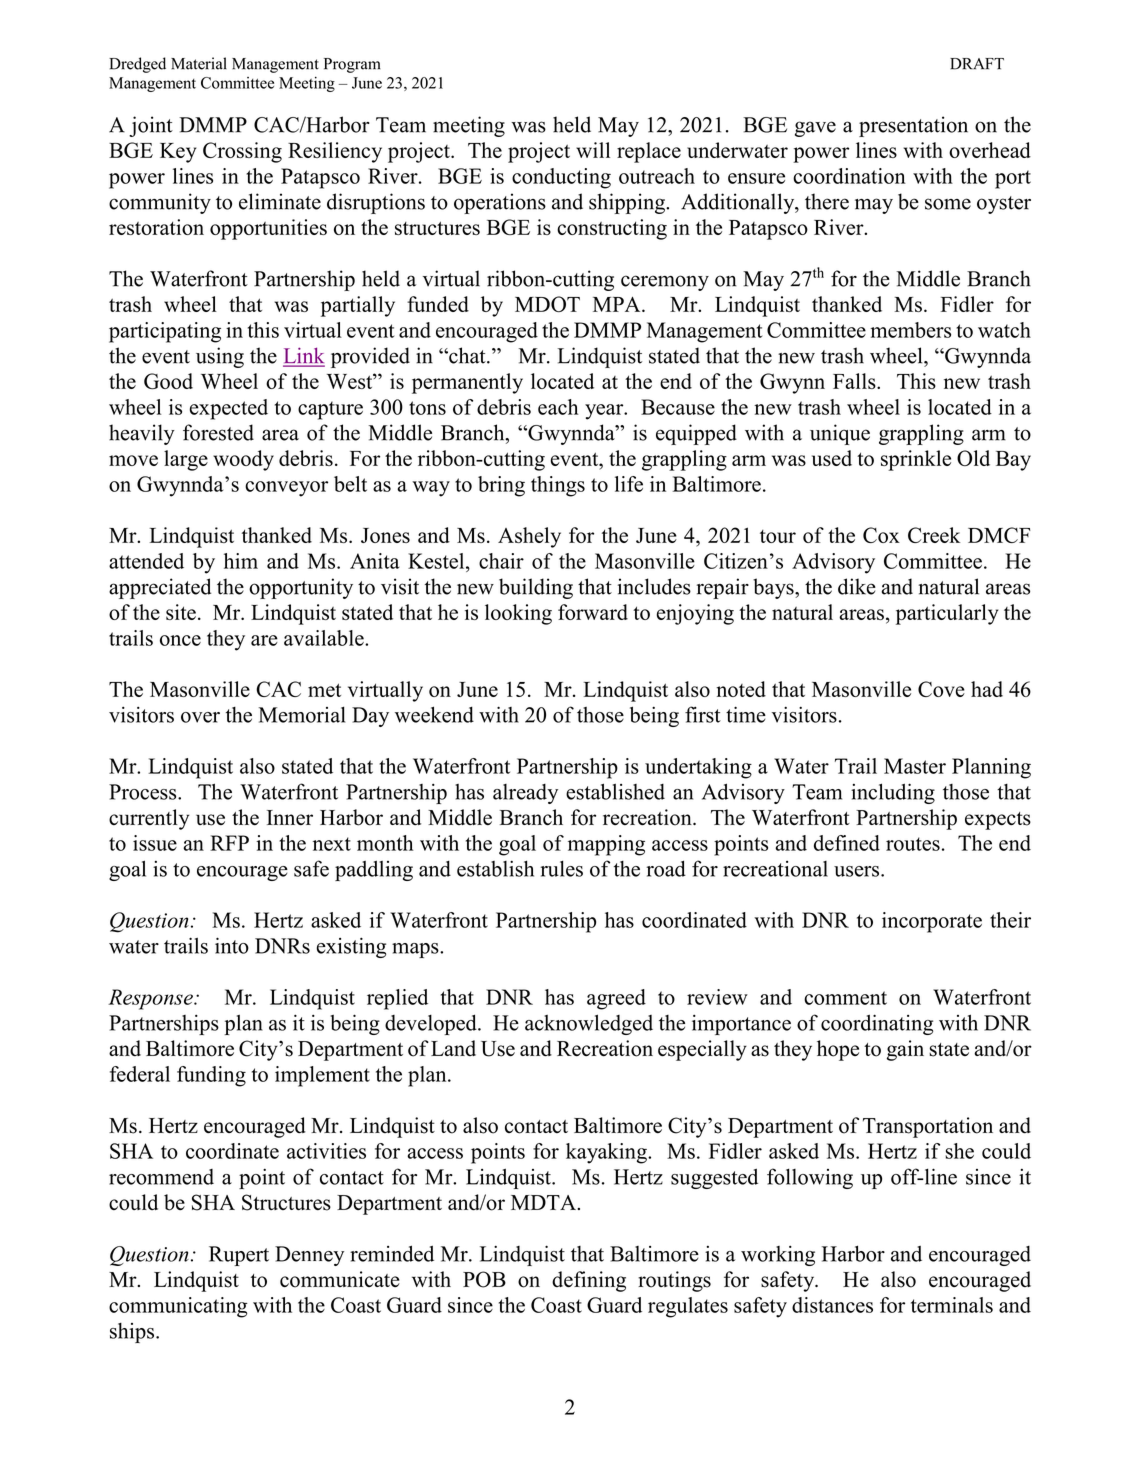 Image resolution: width=1138 pixels, height=1473 pixels. I want to click on Rupert, so click(239, 1256).
